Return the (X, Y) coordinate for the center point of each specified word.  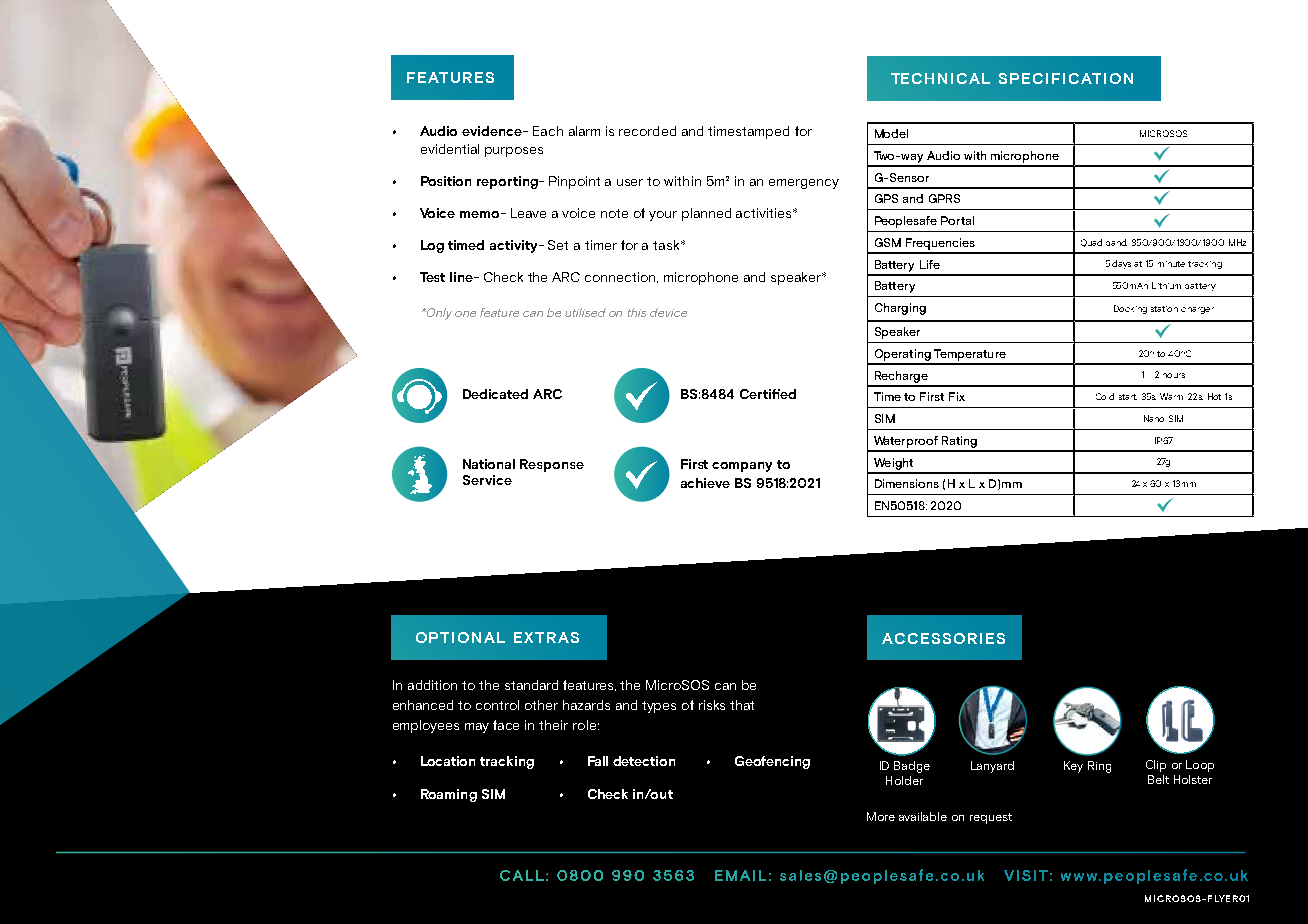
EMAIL (740, 875)
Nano (1154, 418)
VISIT (1026, 875)
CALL (522, 875)
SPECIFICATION (1066, 78)
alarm (584, 131)
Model (891, 133)
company (742, 467)
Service (487, 480)
